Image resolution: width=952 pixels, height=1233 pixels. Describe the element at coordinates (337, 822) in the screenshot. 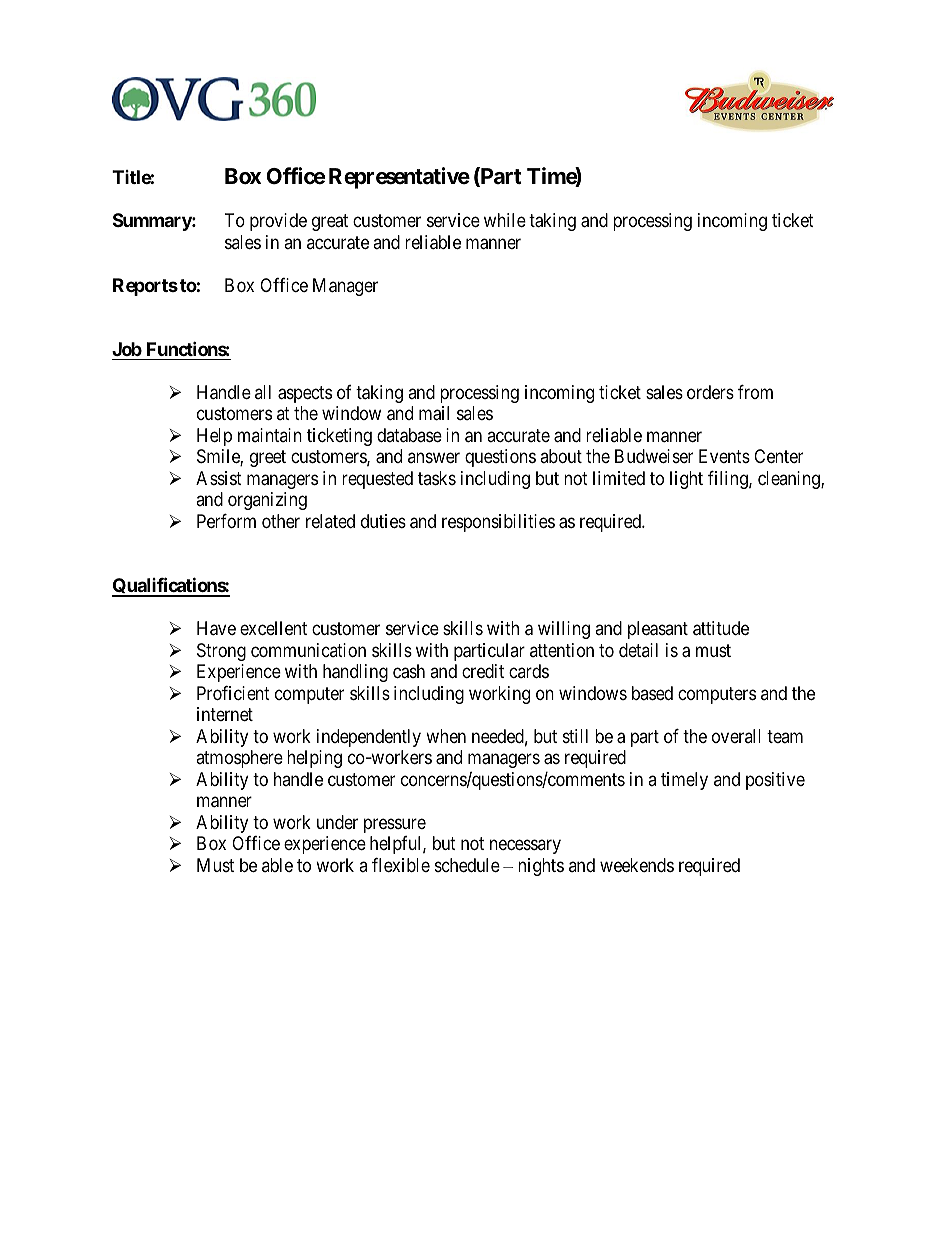

I see `under` at that location.
